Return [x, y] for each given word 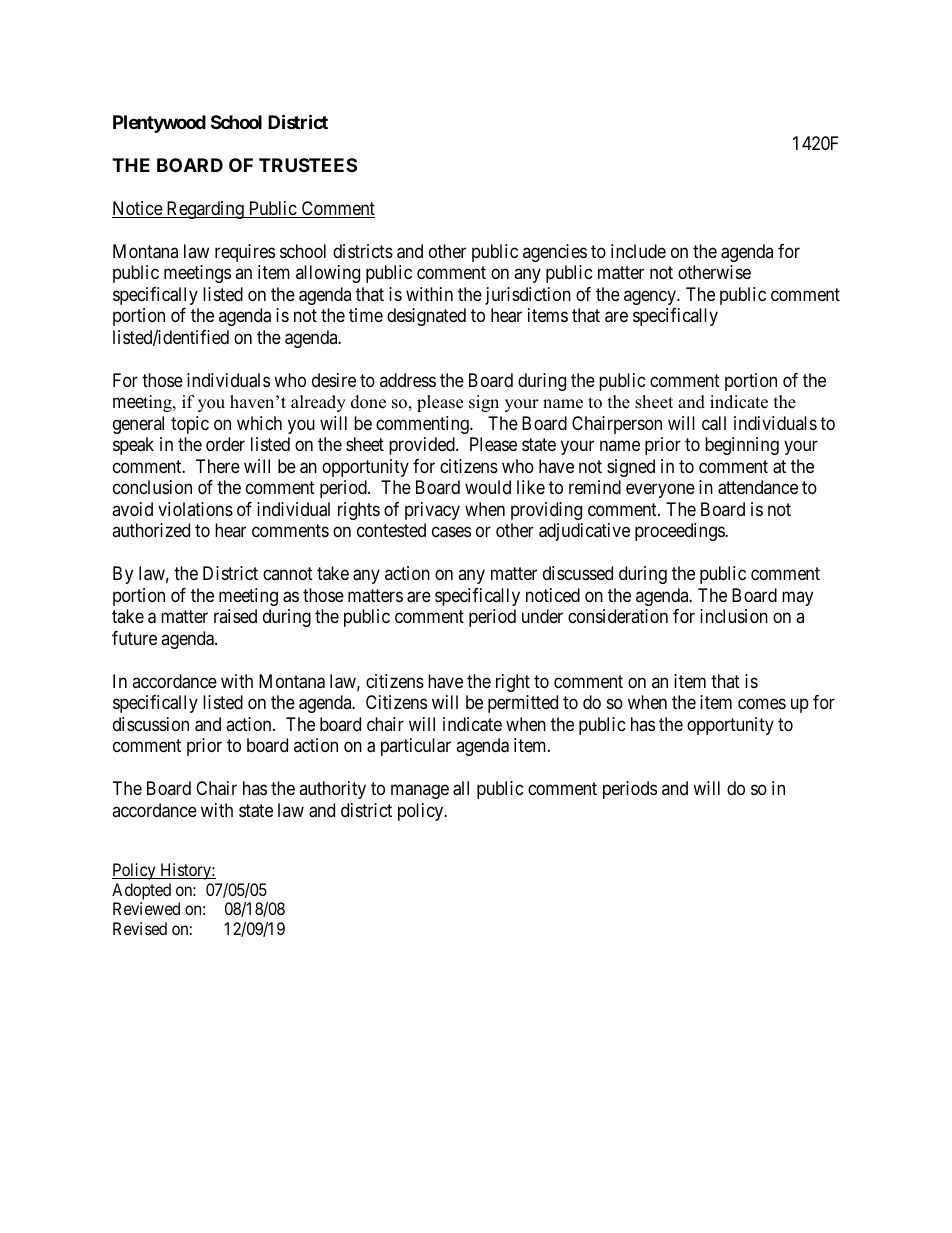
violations [195, 509]
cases [451, 532]
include [638, 251]
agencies [555, 253]
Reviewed [146, 908]
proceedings [680, 532]
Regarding [205, 210]
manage [420, 792]
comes [762, 704]
